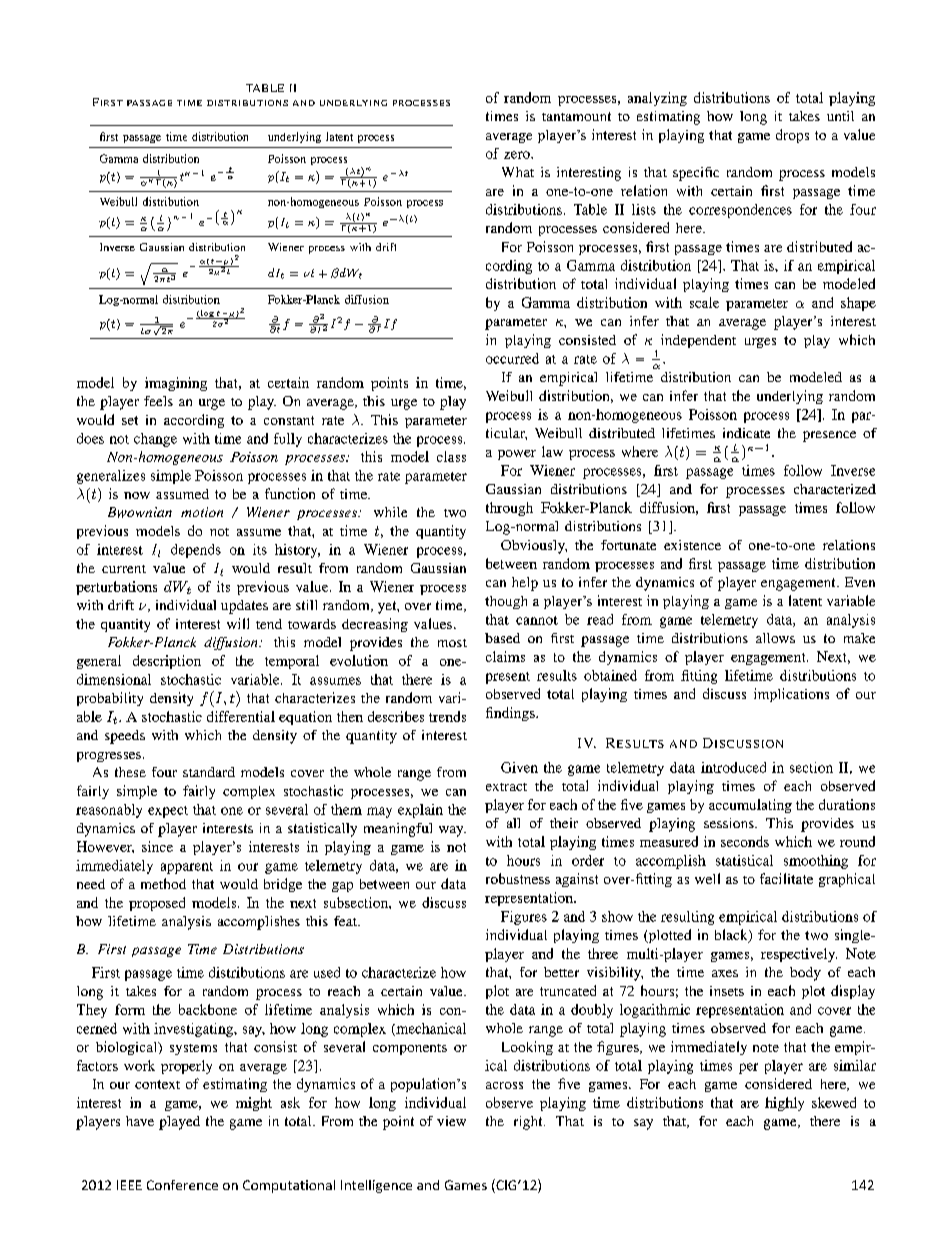 Image resolution: width=952 pixels, height=1233 pixels. What do you see at coordinates (746, 433) in the screenshot?
I see `indicate` at bounding box center [746, 433].
